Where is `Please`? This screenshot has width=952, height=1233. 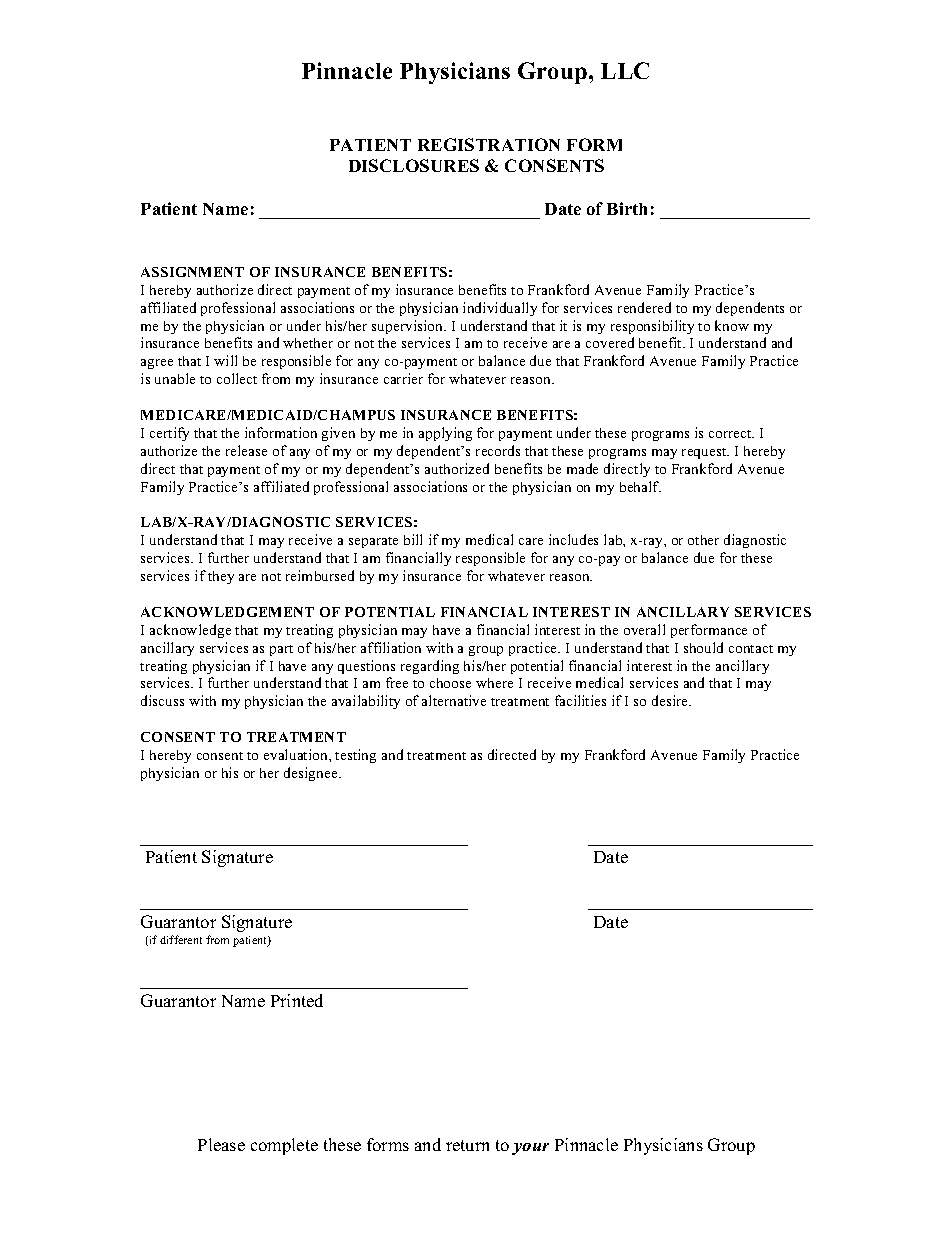
Please is located at coordinates (221, 1144).
